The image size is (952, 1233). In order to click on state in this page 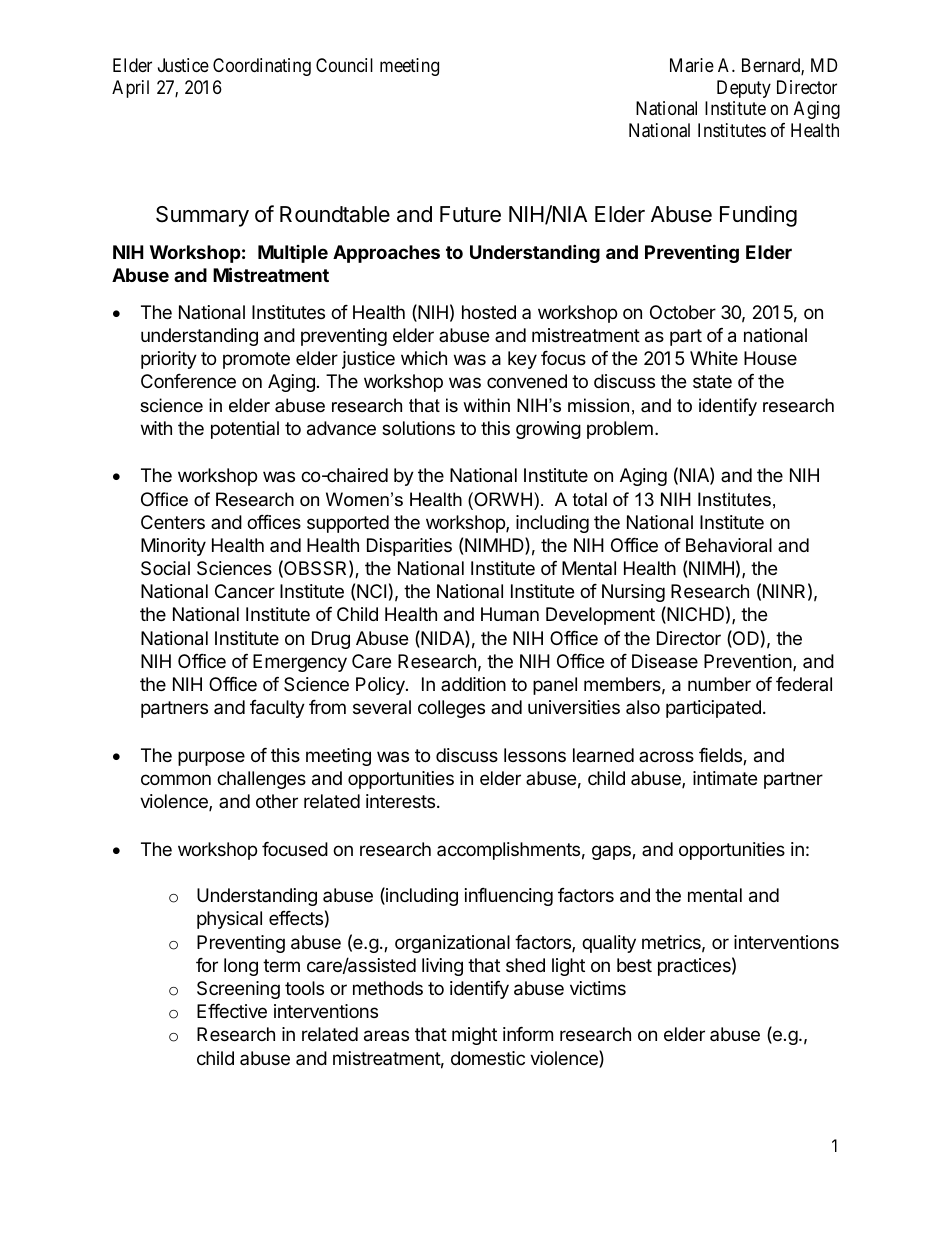, I will do `click(712, 382)`.
